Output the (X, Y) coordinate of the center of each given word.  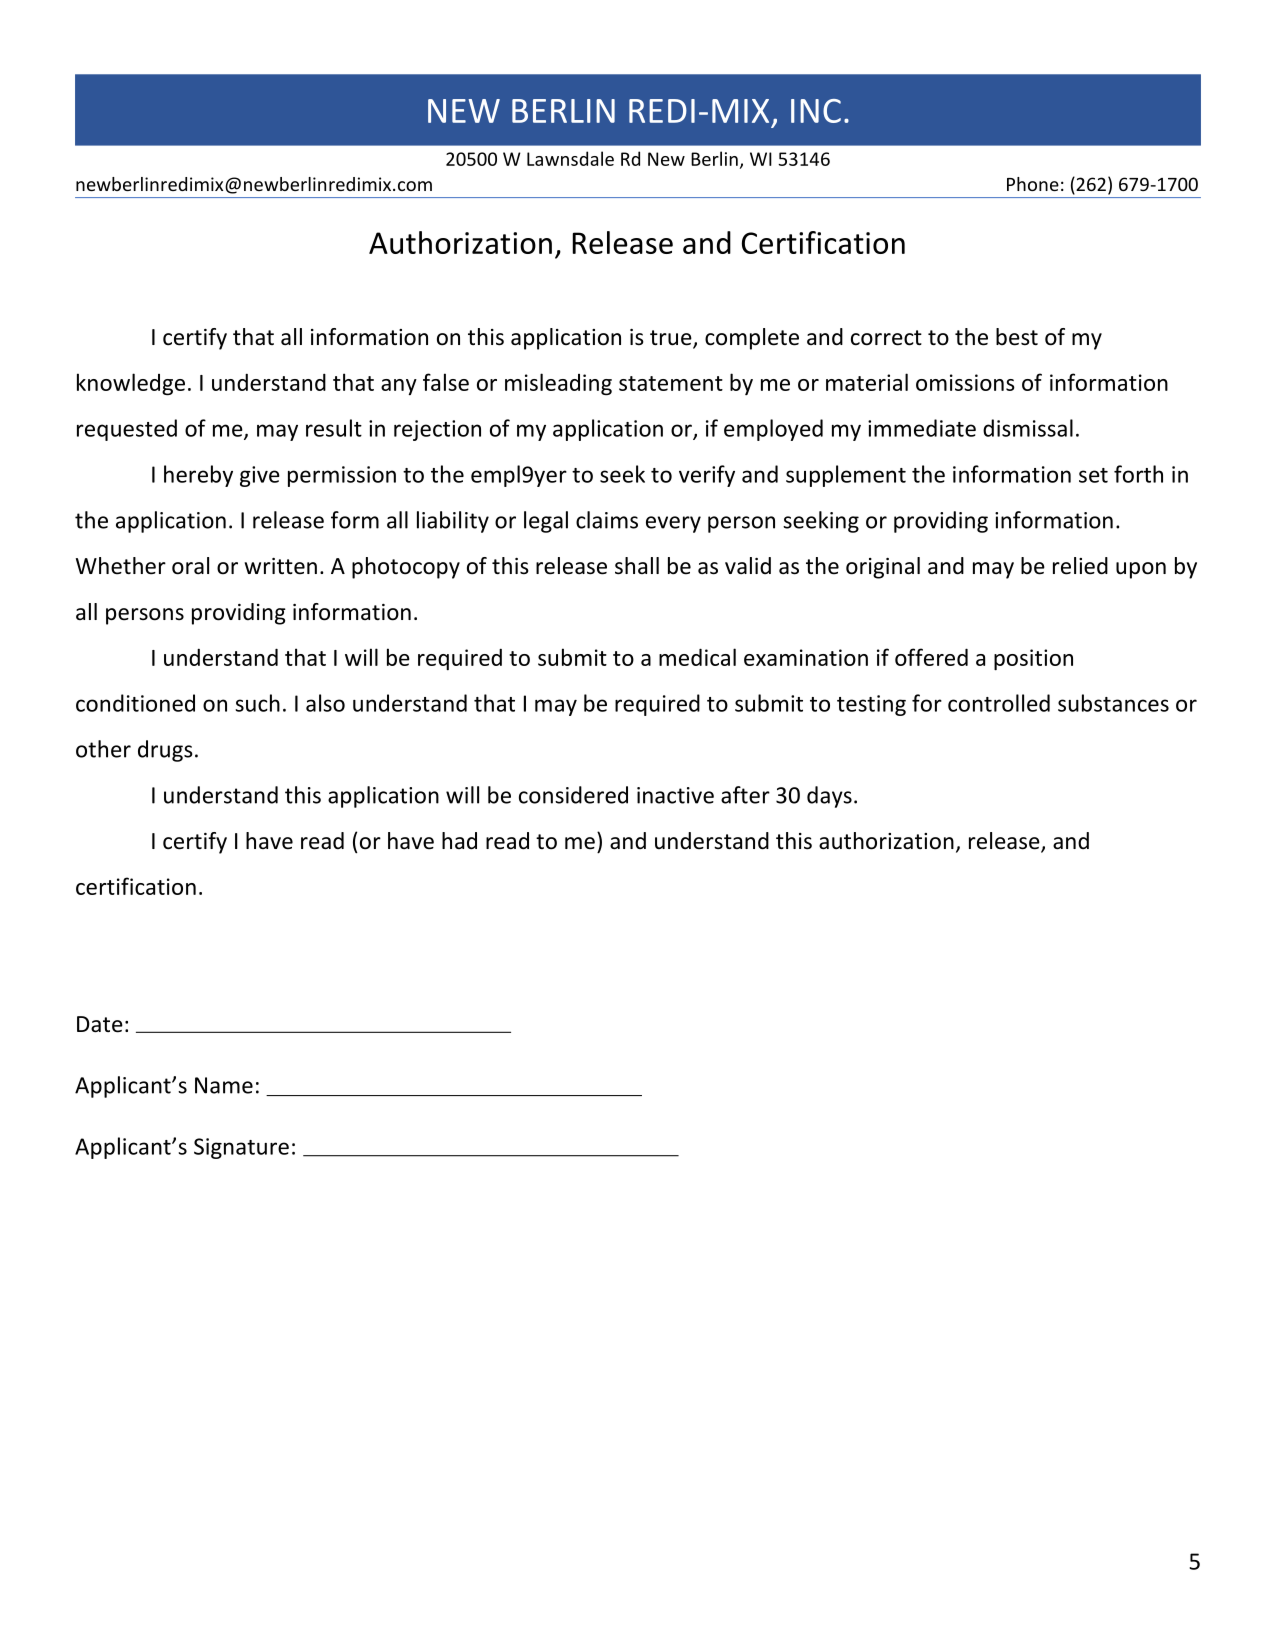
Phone (1033, 184)
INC (816, 111)
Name (224, 1085)
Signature (241, 1148)
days (829, 797)
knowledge (131, 384)
